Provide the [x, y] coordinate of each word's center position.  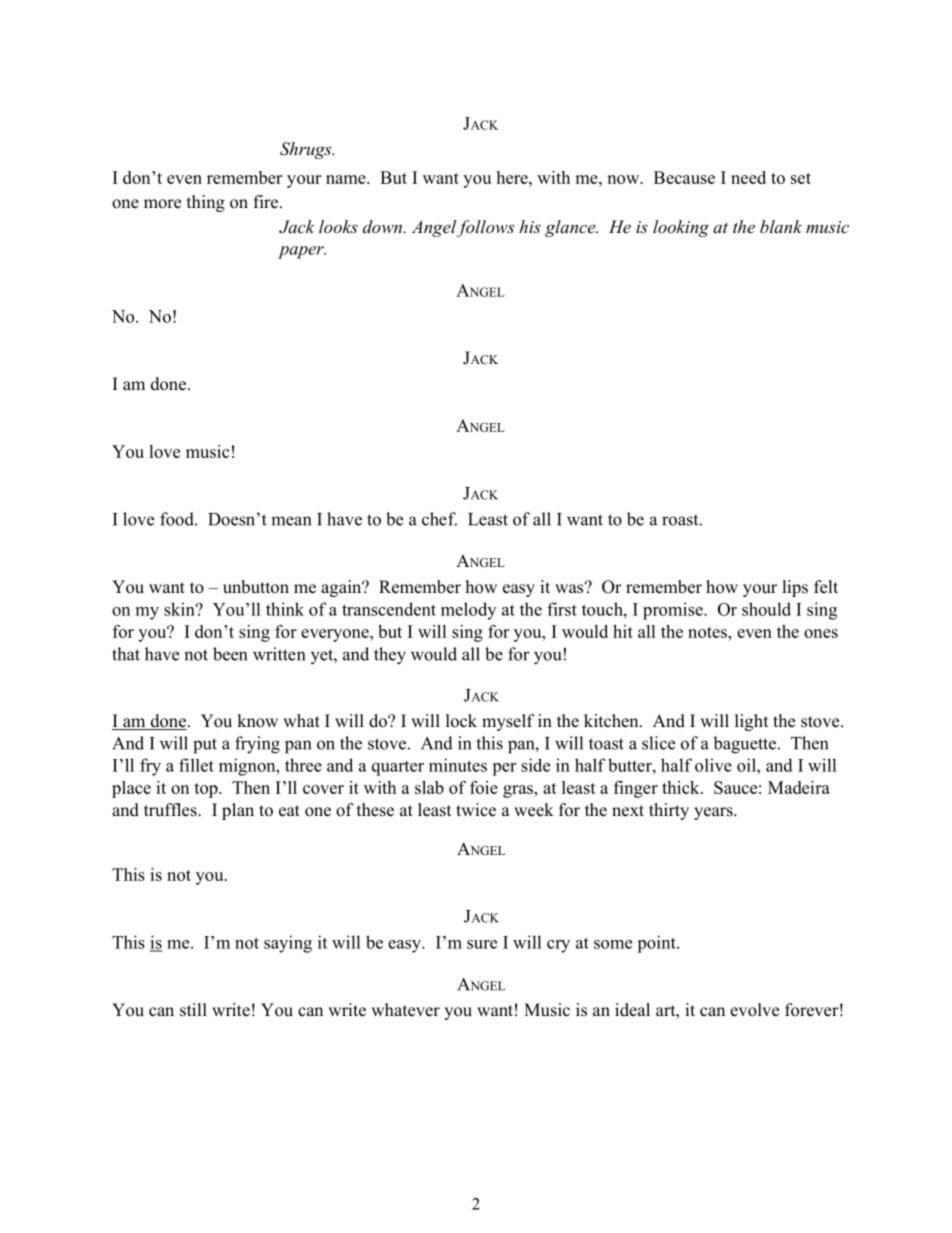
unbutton [256, 587]
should [766, 609]
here [513, 177]
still [193, 1010]
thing [206, 203]
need [748, 177]
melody [468, 611]
